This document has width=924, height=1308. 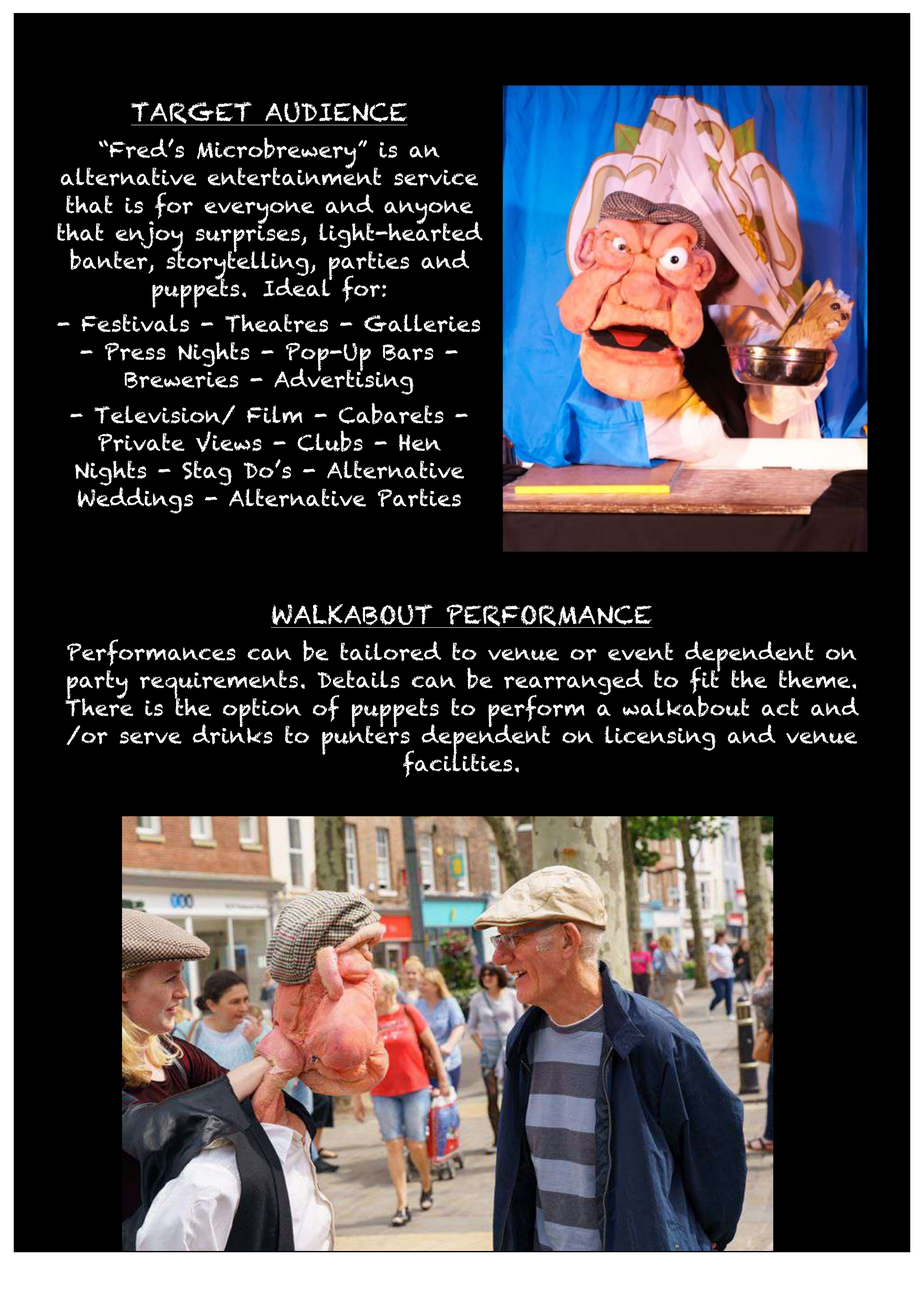 What do you see at coordinates (141, 442) in the document?
I see `Private` at bounding box center [141, 442].
